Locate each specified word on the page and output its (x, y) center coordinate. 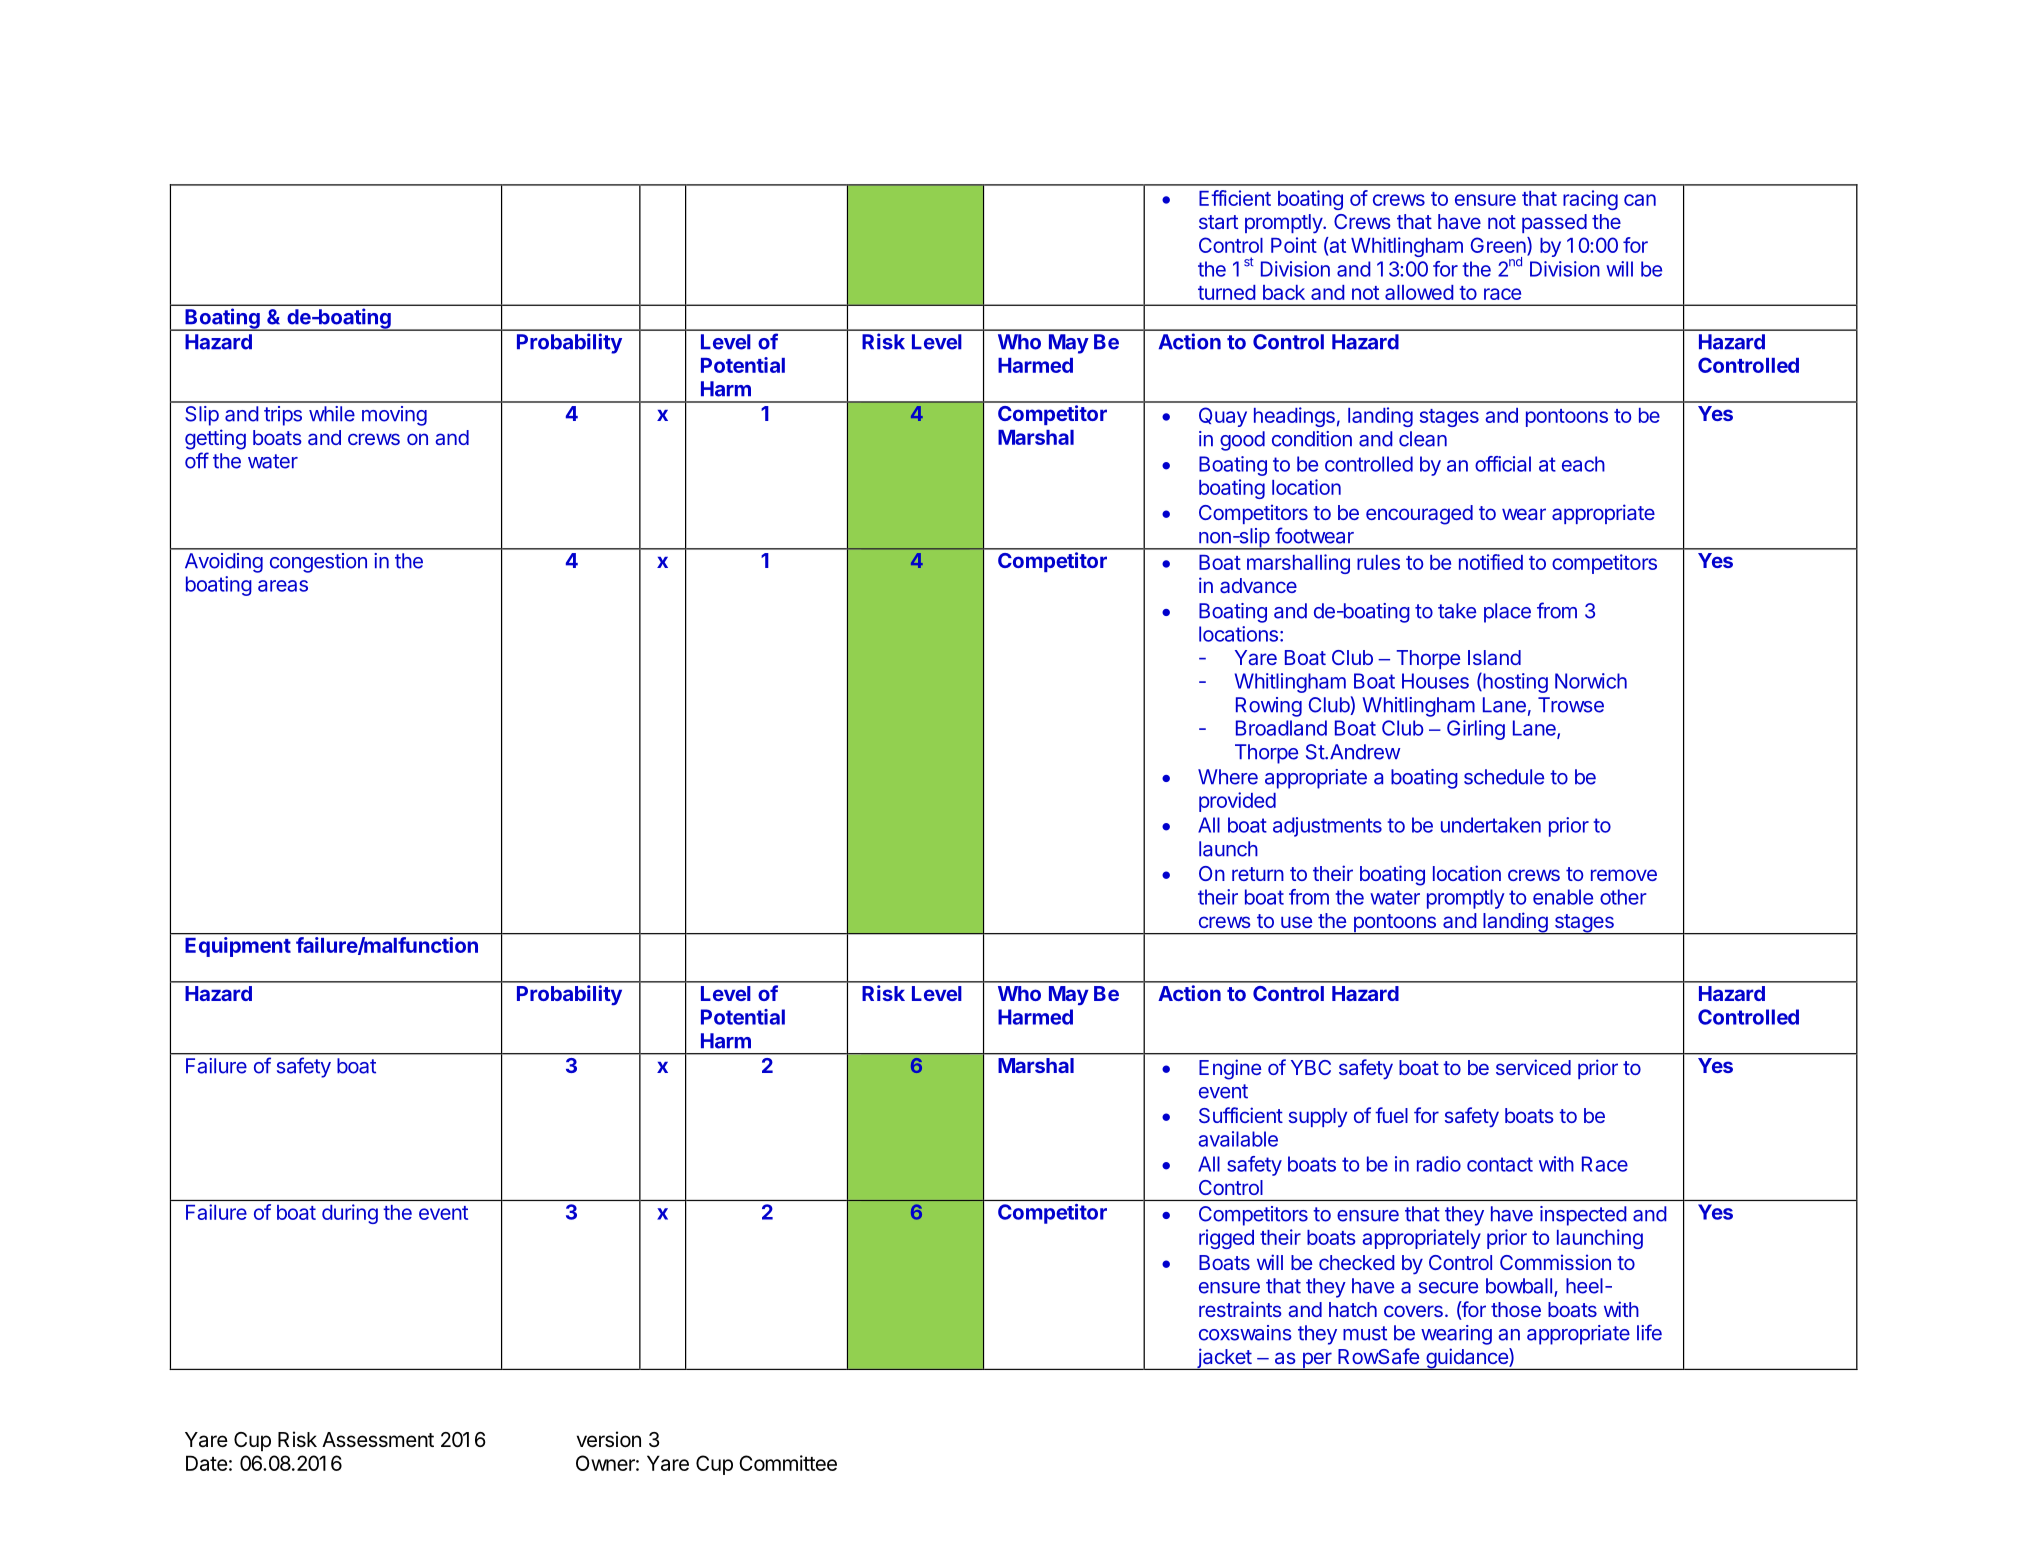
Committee (788, 1463)
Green (1499, 246)
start (1218, 222)
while (332, 414)
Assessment (378, 1440)
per (1316, 1361)
